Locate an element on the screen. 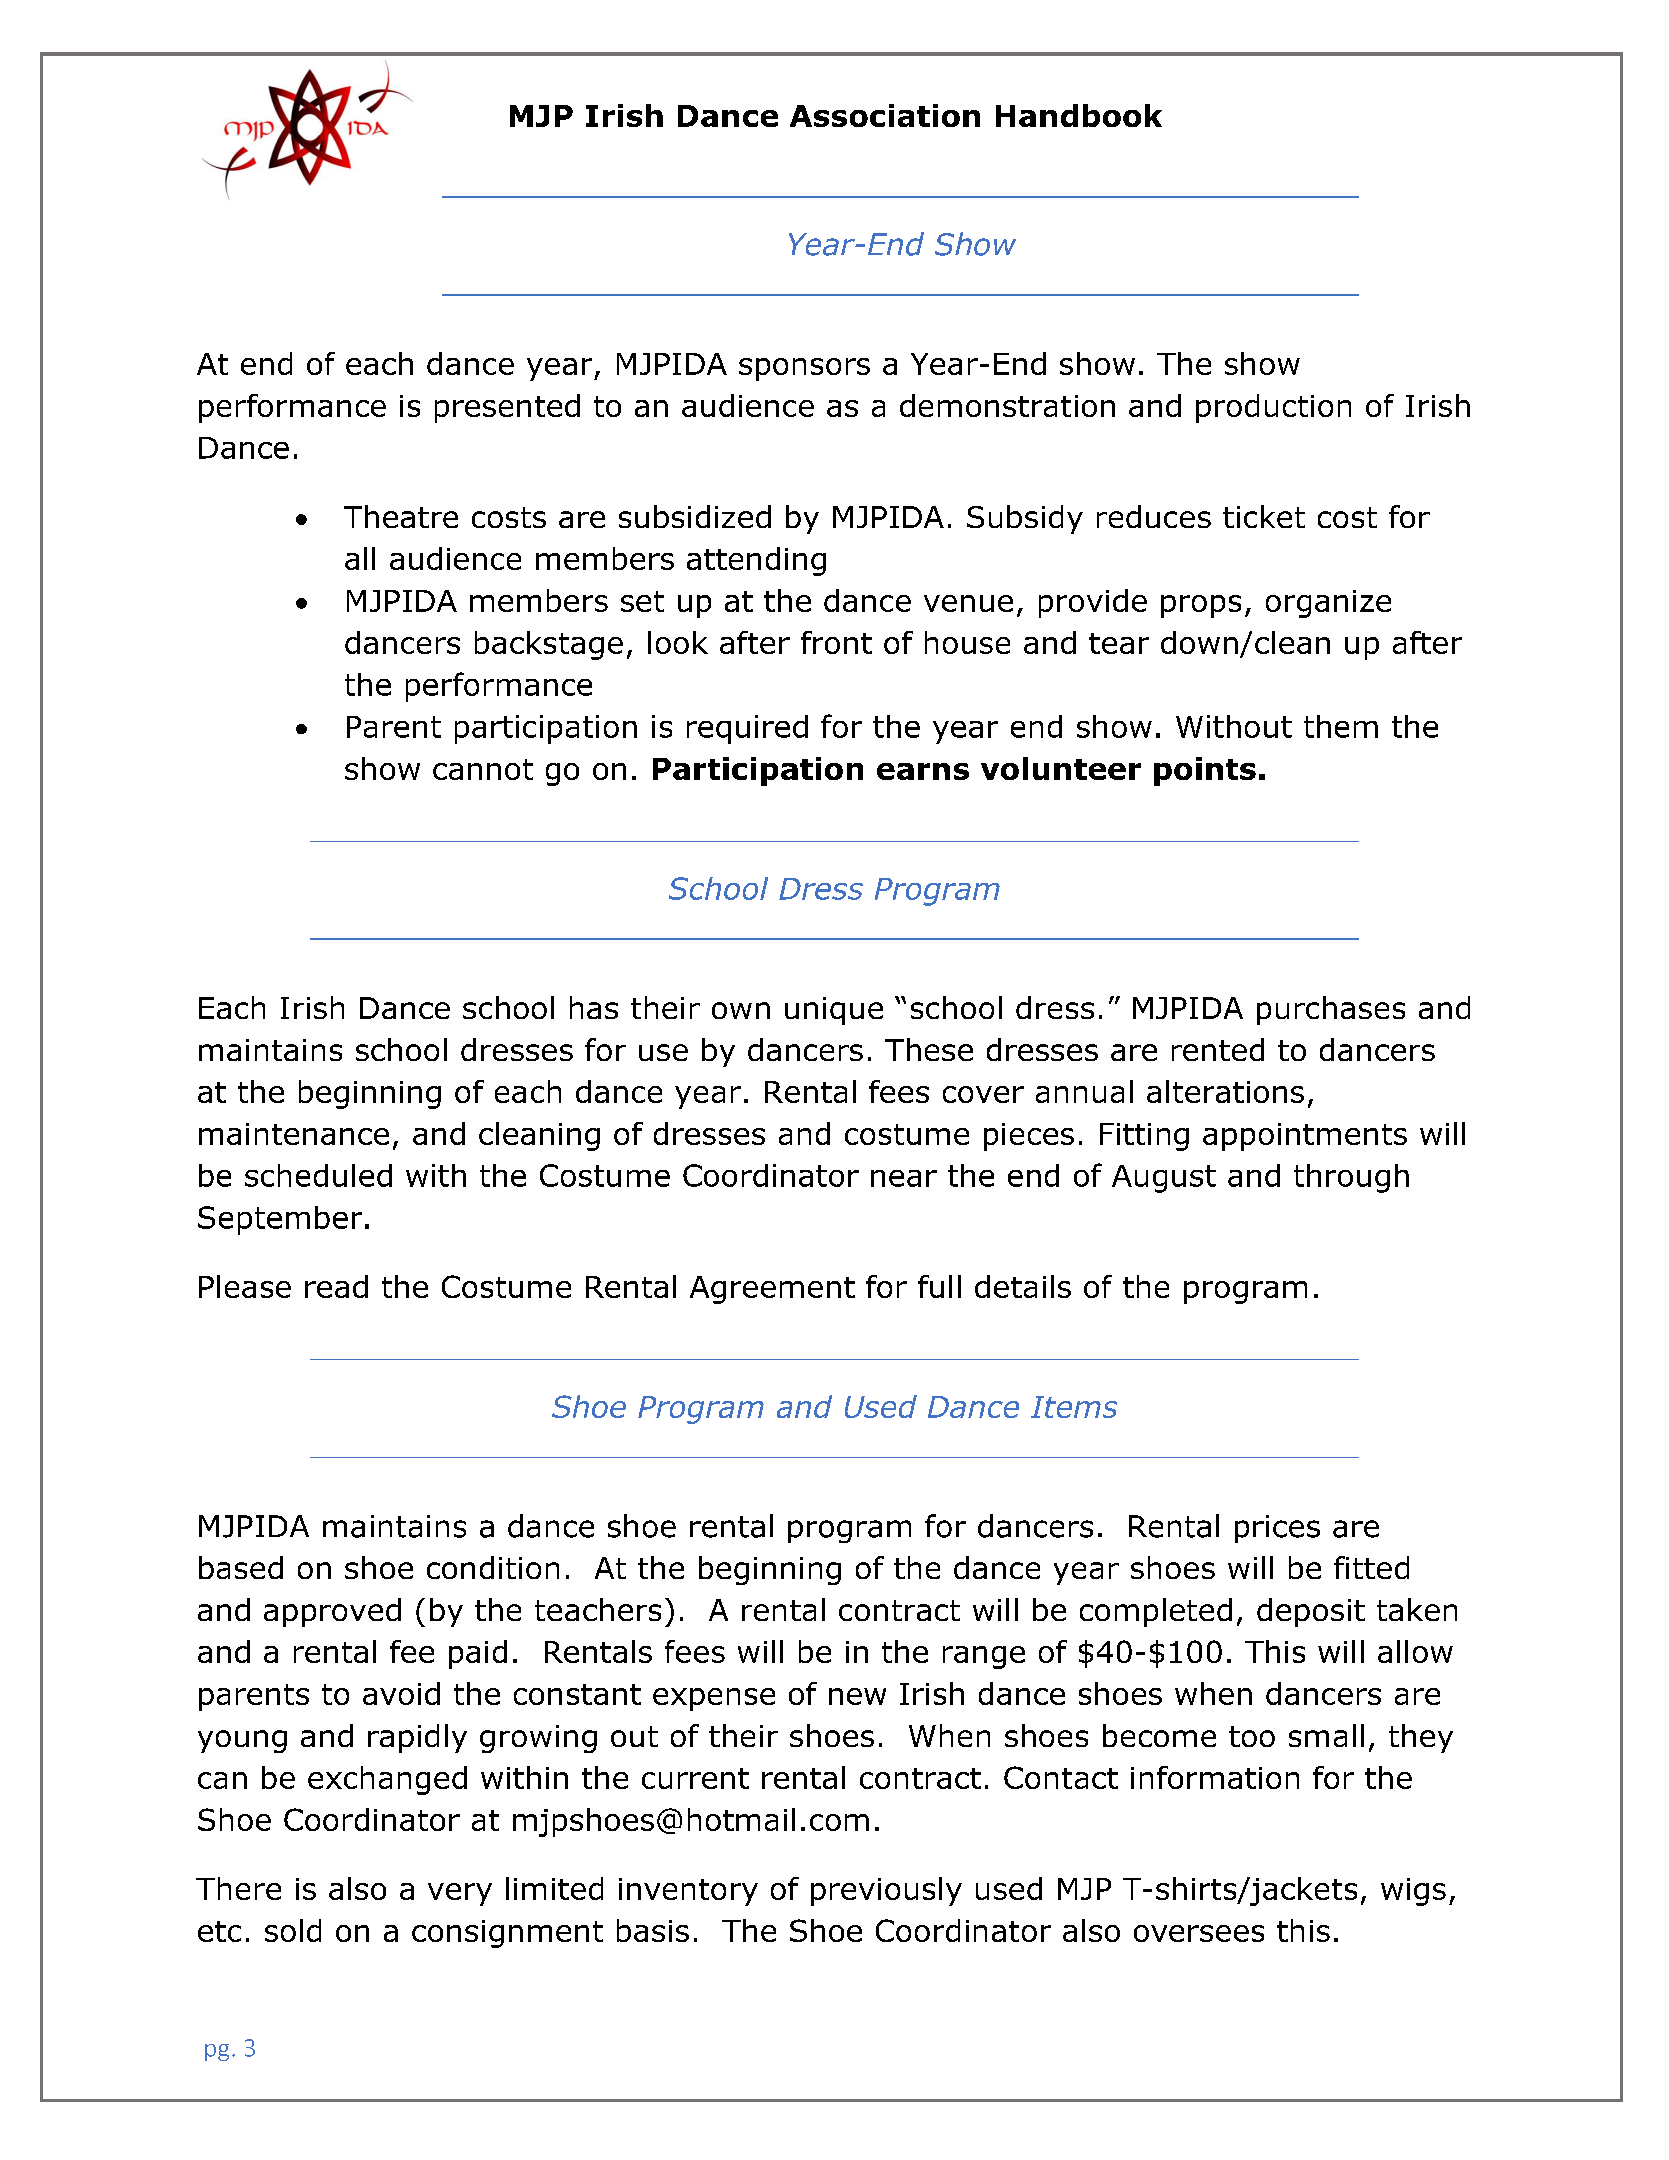  cannot is located at coordinates (483, 769).
